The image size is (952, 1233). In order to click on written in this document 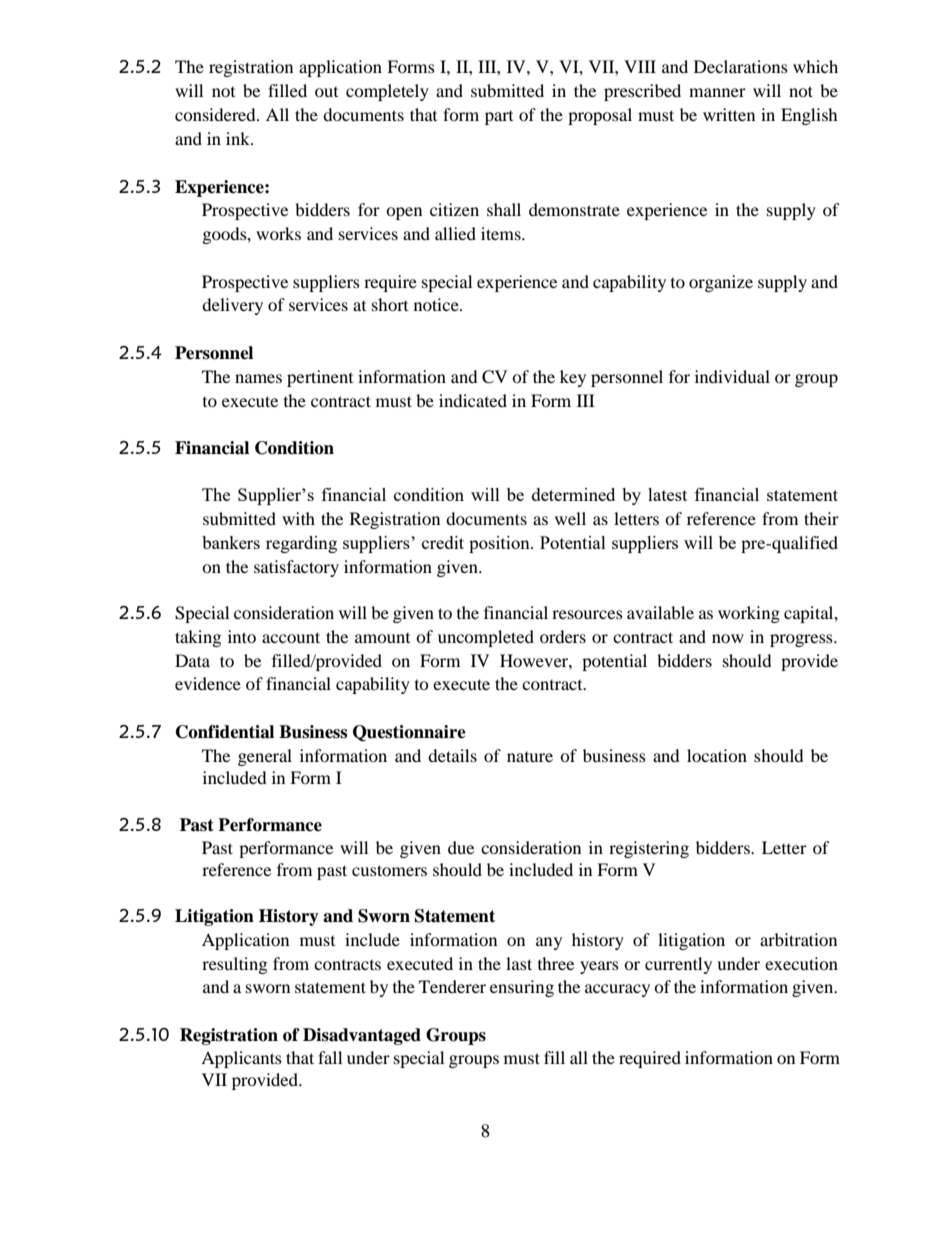, I will do `click(729, 114)`.
